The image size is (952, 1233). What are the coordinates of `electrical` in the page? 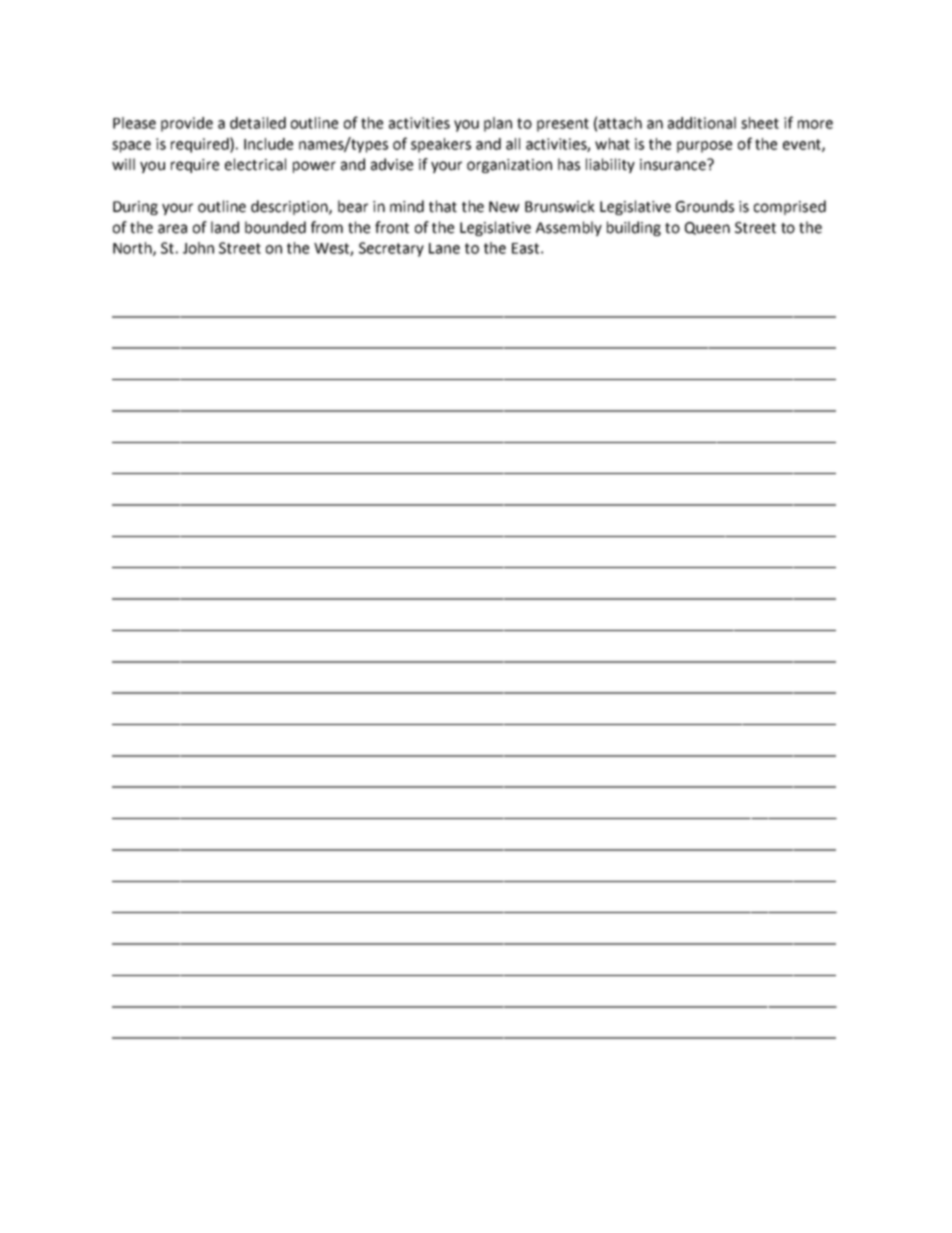 It's located at (255, 164).
